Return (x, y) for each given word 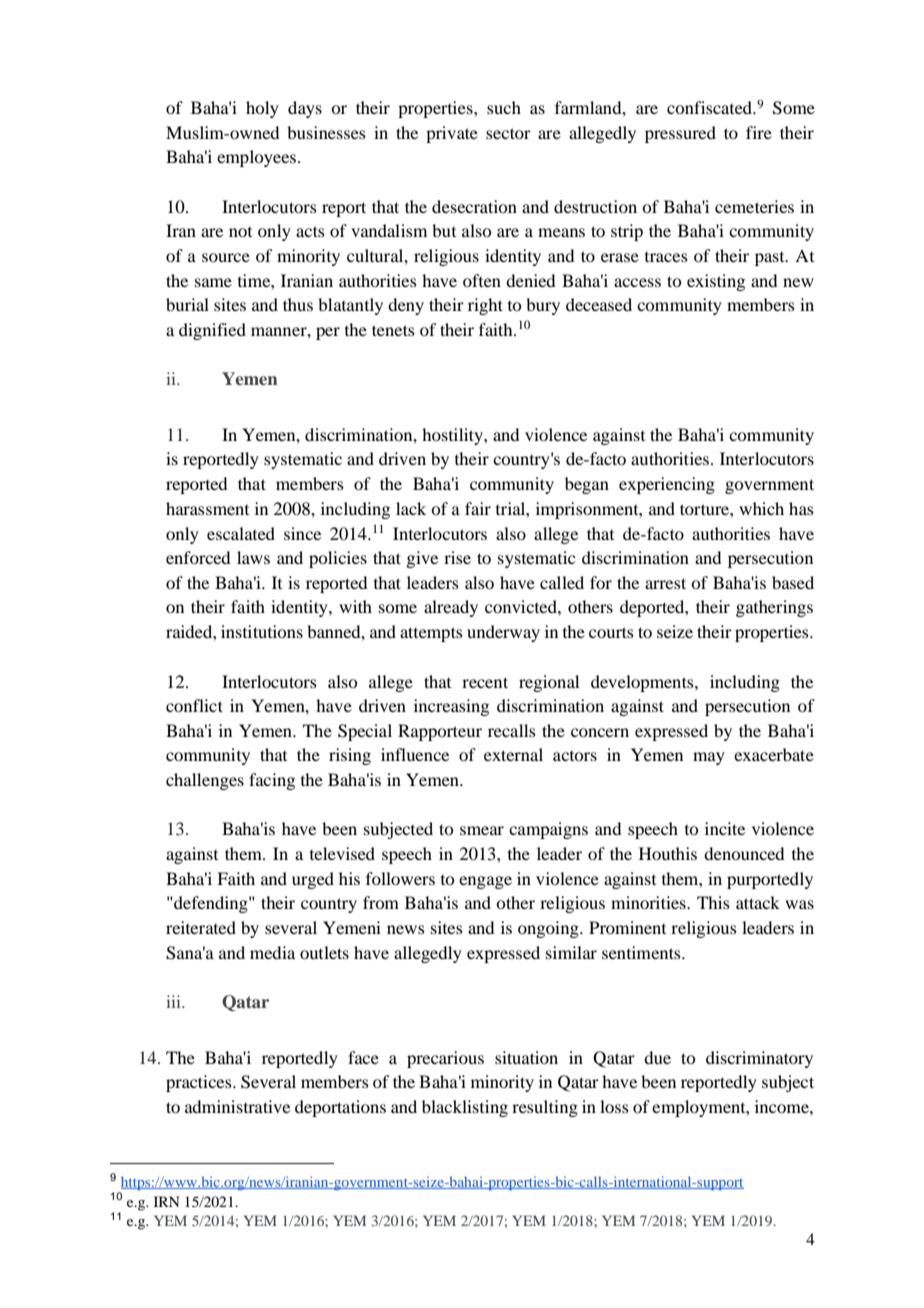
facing (272, 781)
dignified (212, 331)
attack (758, 902)
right (485, 306)
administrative (237, 1106)
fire (759, 132)
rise (457, 557)
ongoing (549, 929)
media (272, 952)
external (513, 754)
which (761, 508)
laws (253, 557)
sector (508, 133)
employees (256, 158)
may (709, 758)
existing (716, 282)
